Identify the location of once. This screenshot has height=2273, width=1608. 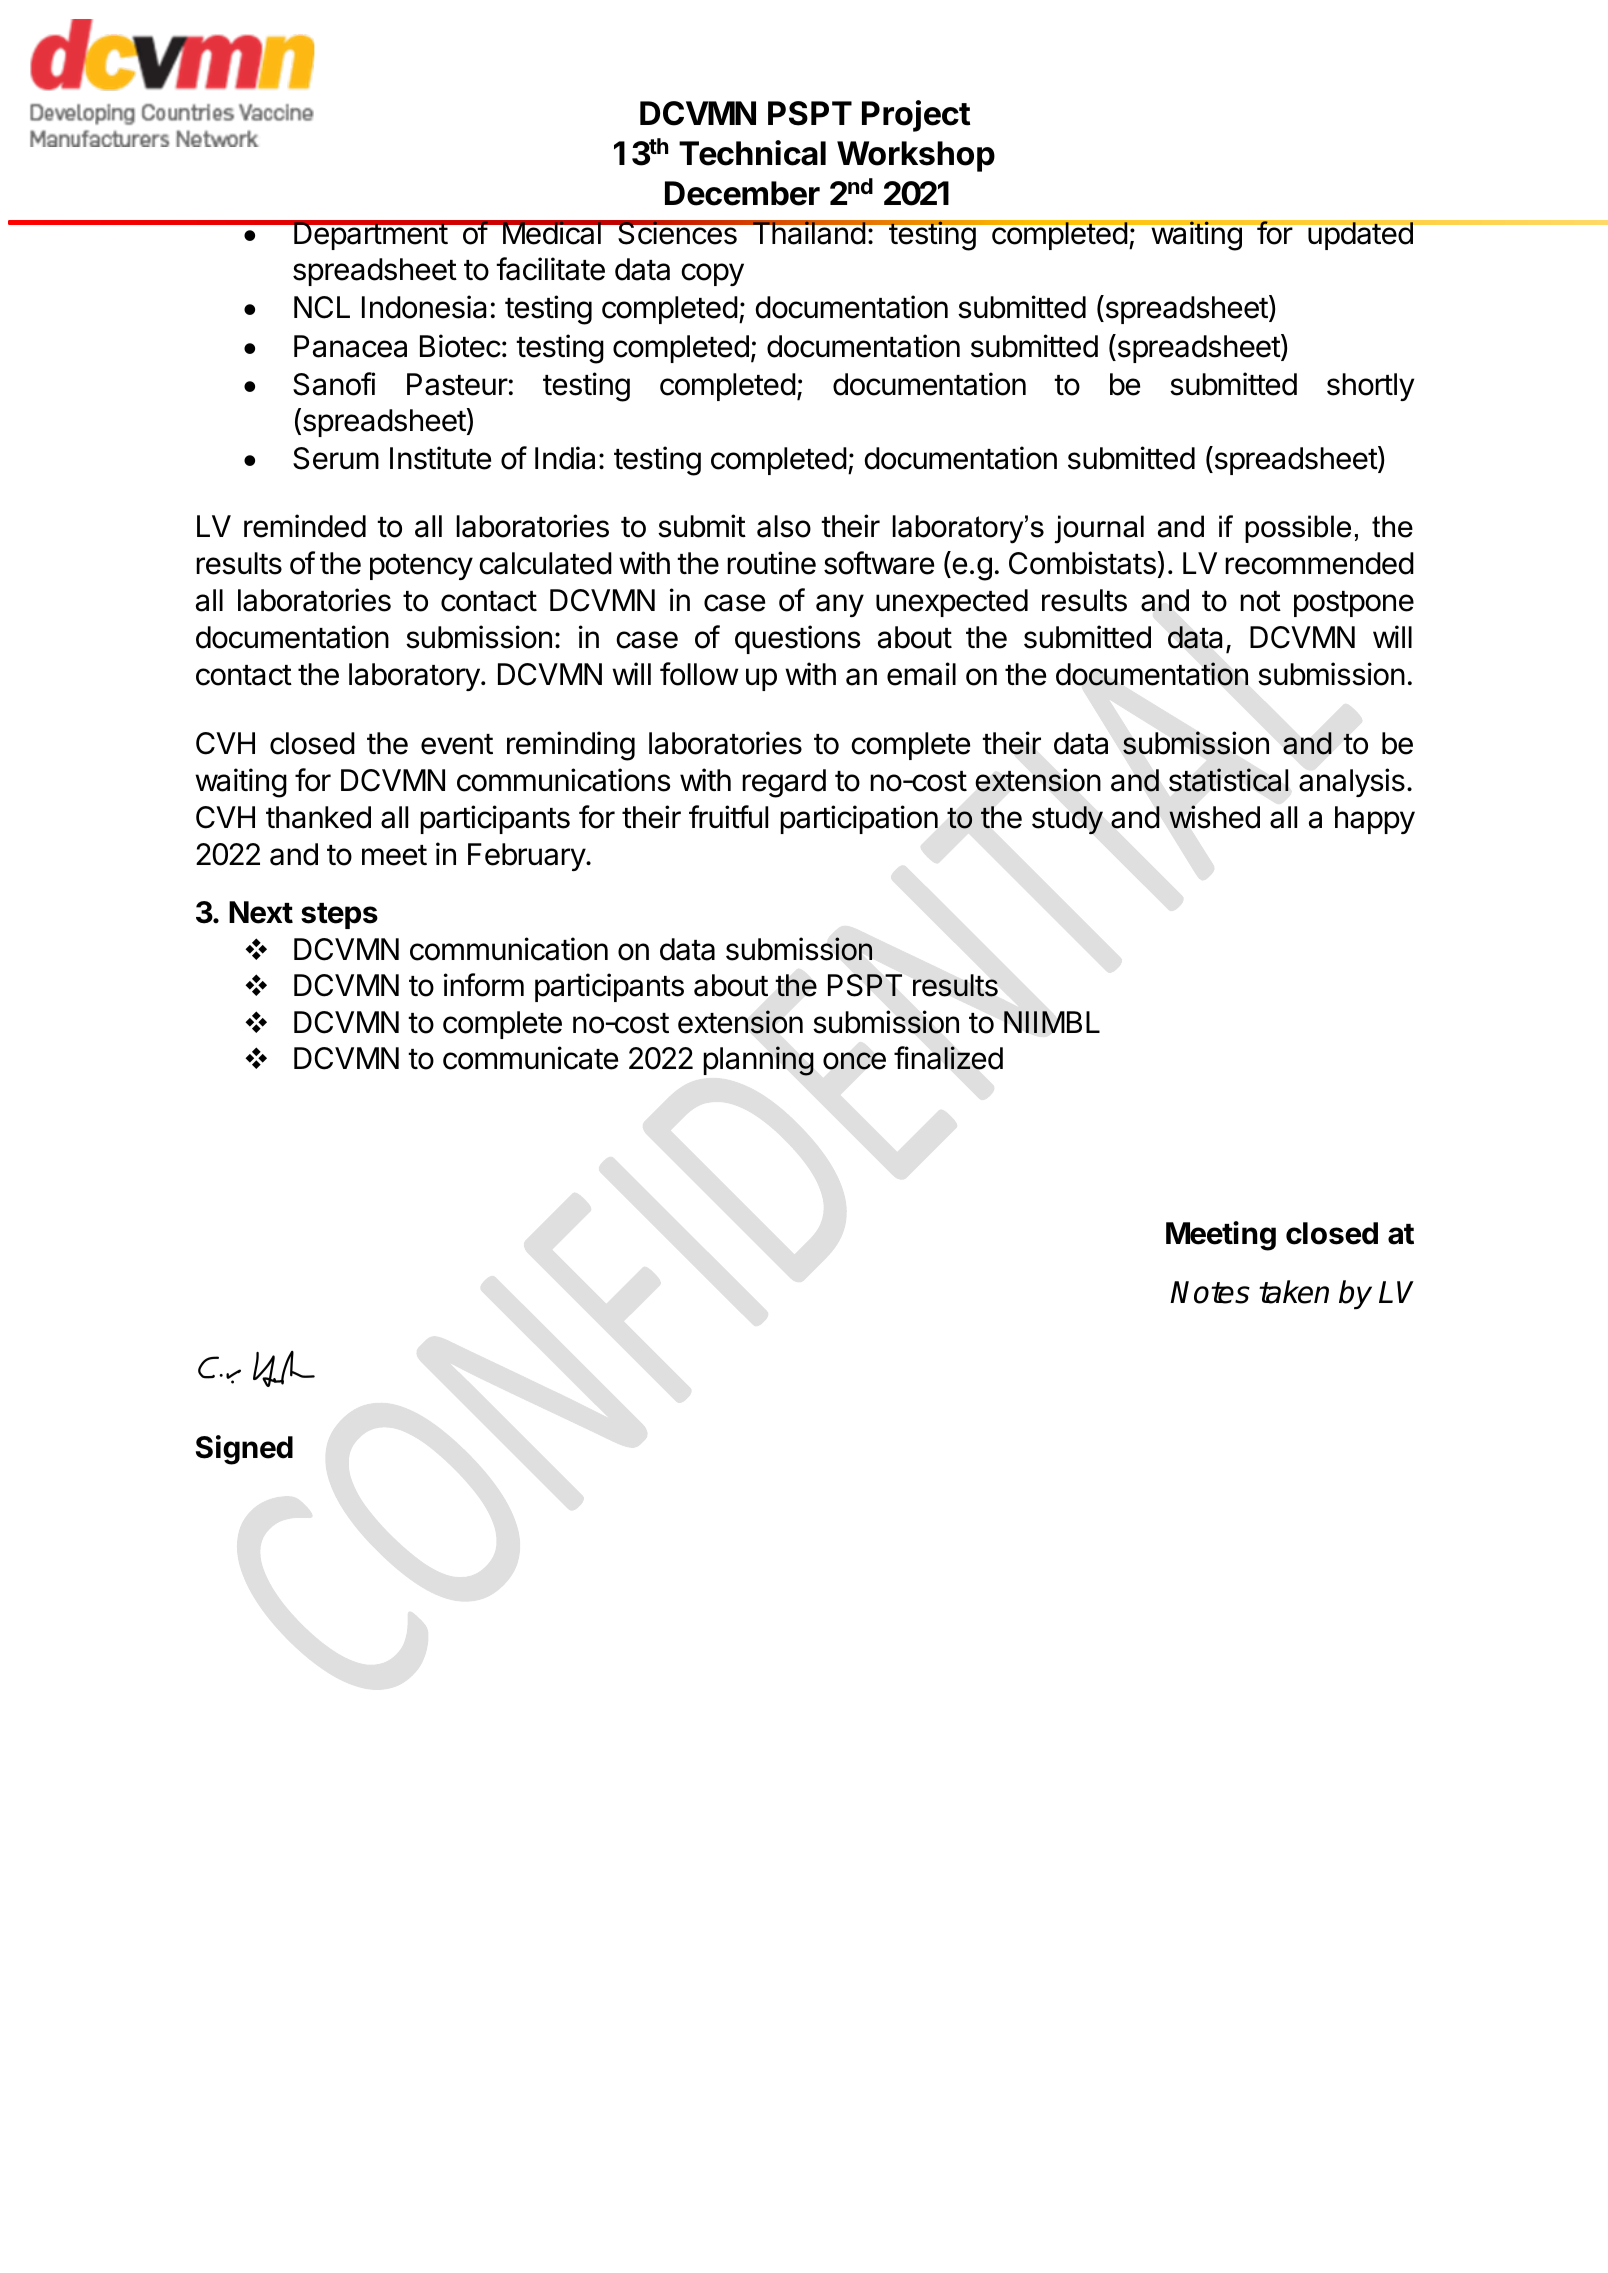
(854, 1061).
